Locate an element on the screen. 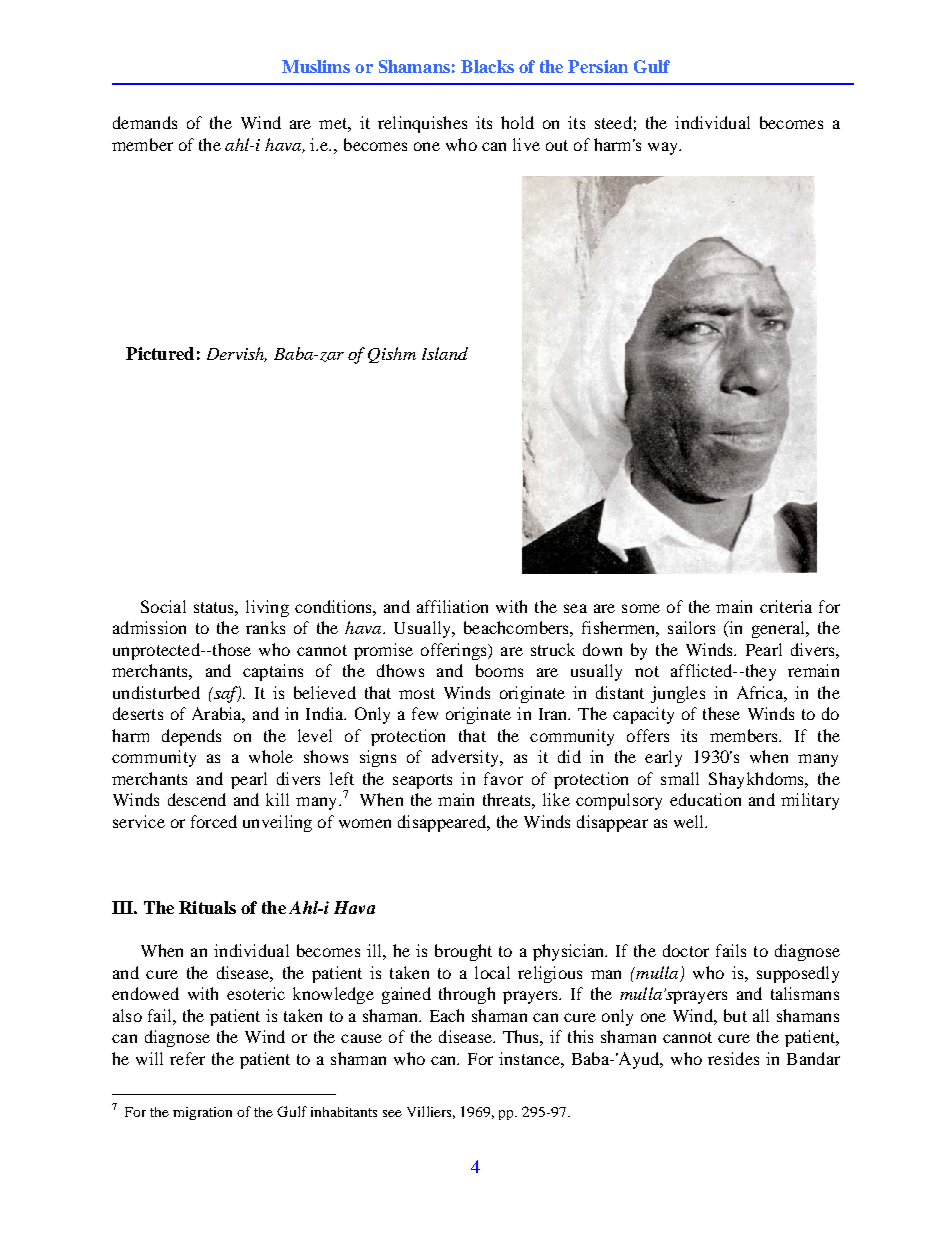 The height and width of the screenshot is (1233, 952). Blacks is located at coordinates (487, 66).
